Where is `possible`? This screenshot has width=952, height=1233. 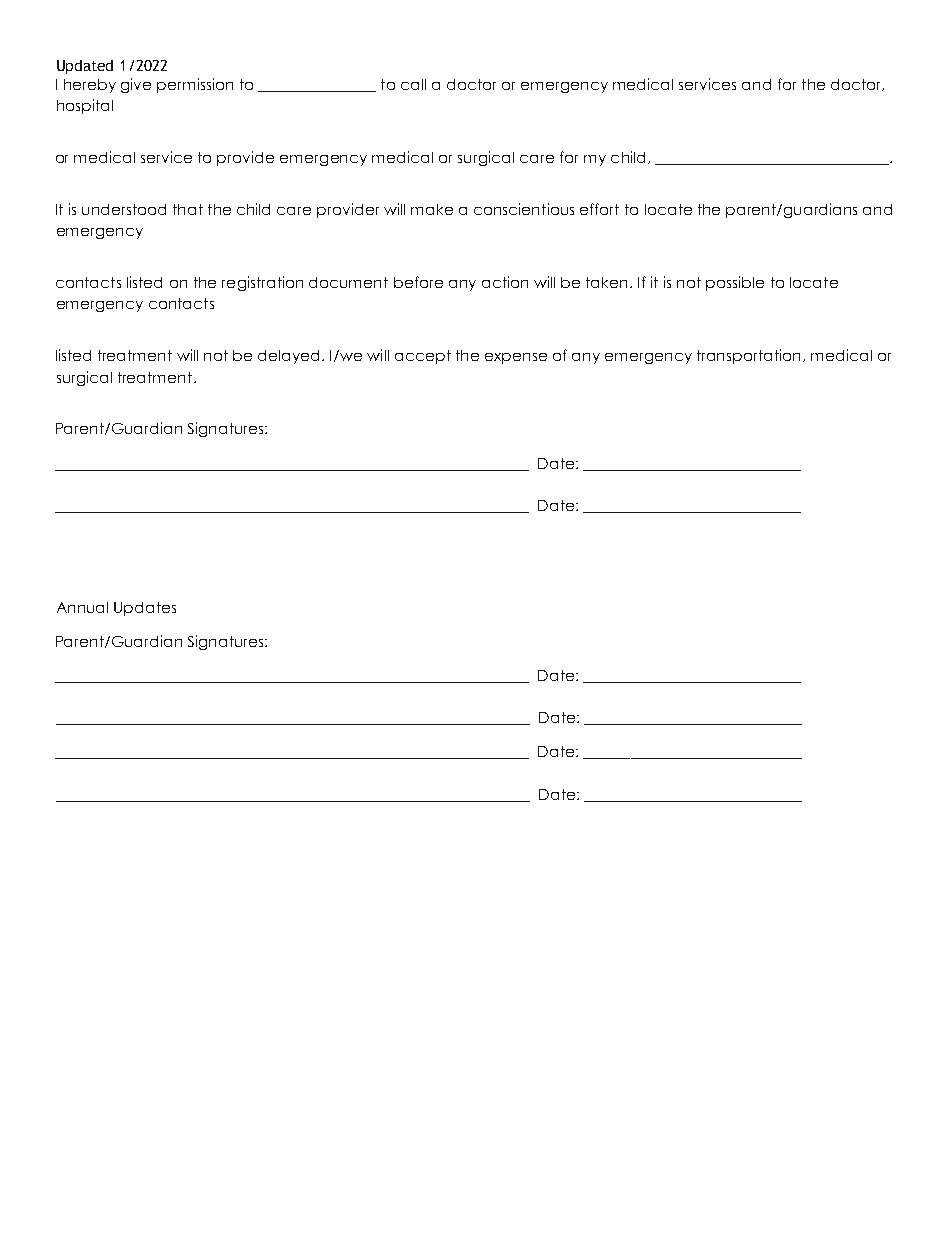
possible is located at coordinates (735, 283).
